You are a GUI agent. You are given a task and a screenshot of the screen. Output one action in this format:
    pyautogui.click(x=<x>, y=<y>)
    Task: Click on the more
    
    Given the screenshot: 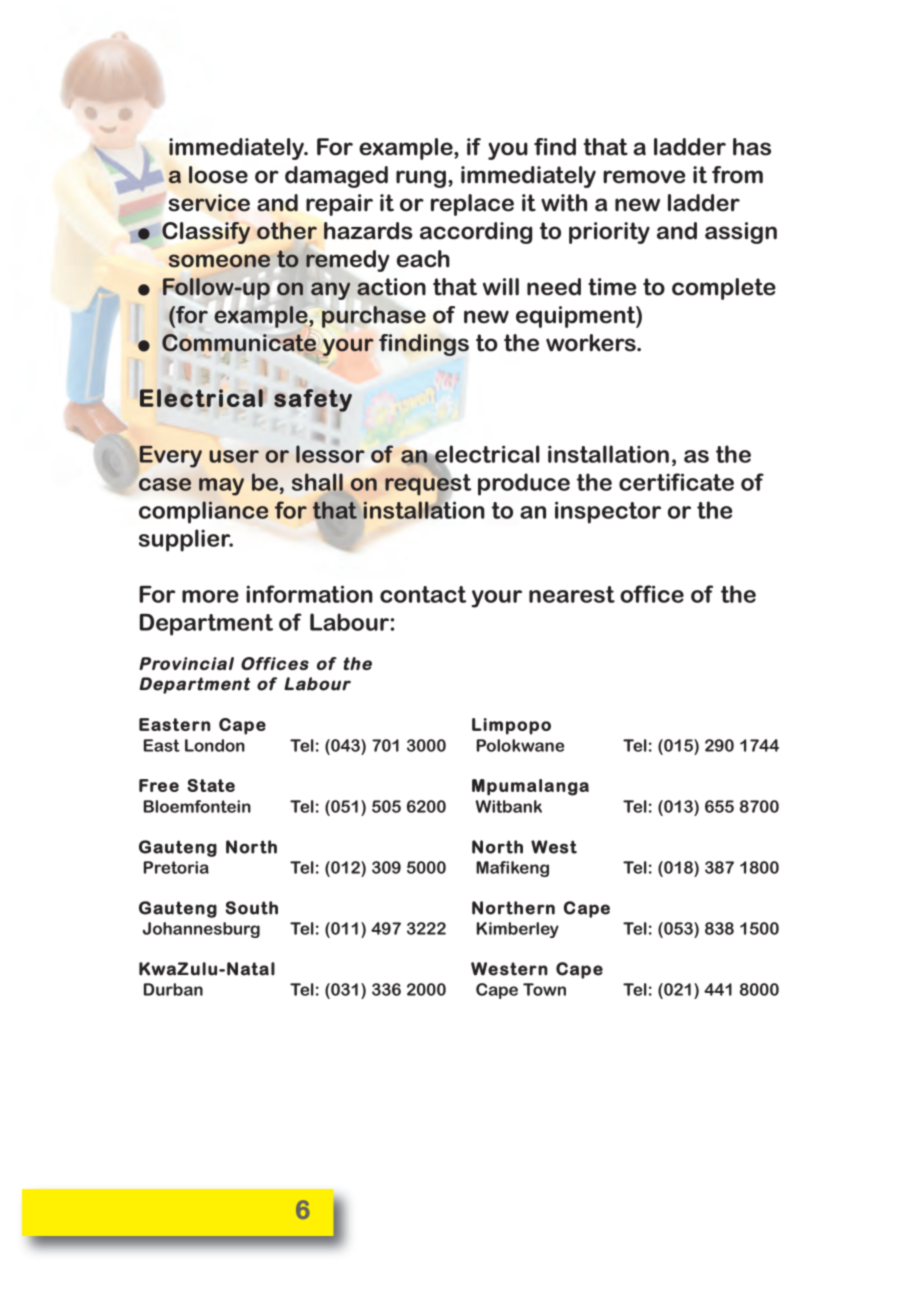 What is the action you would take?
    pyautogui.click(x=210, y=596)
